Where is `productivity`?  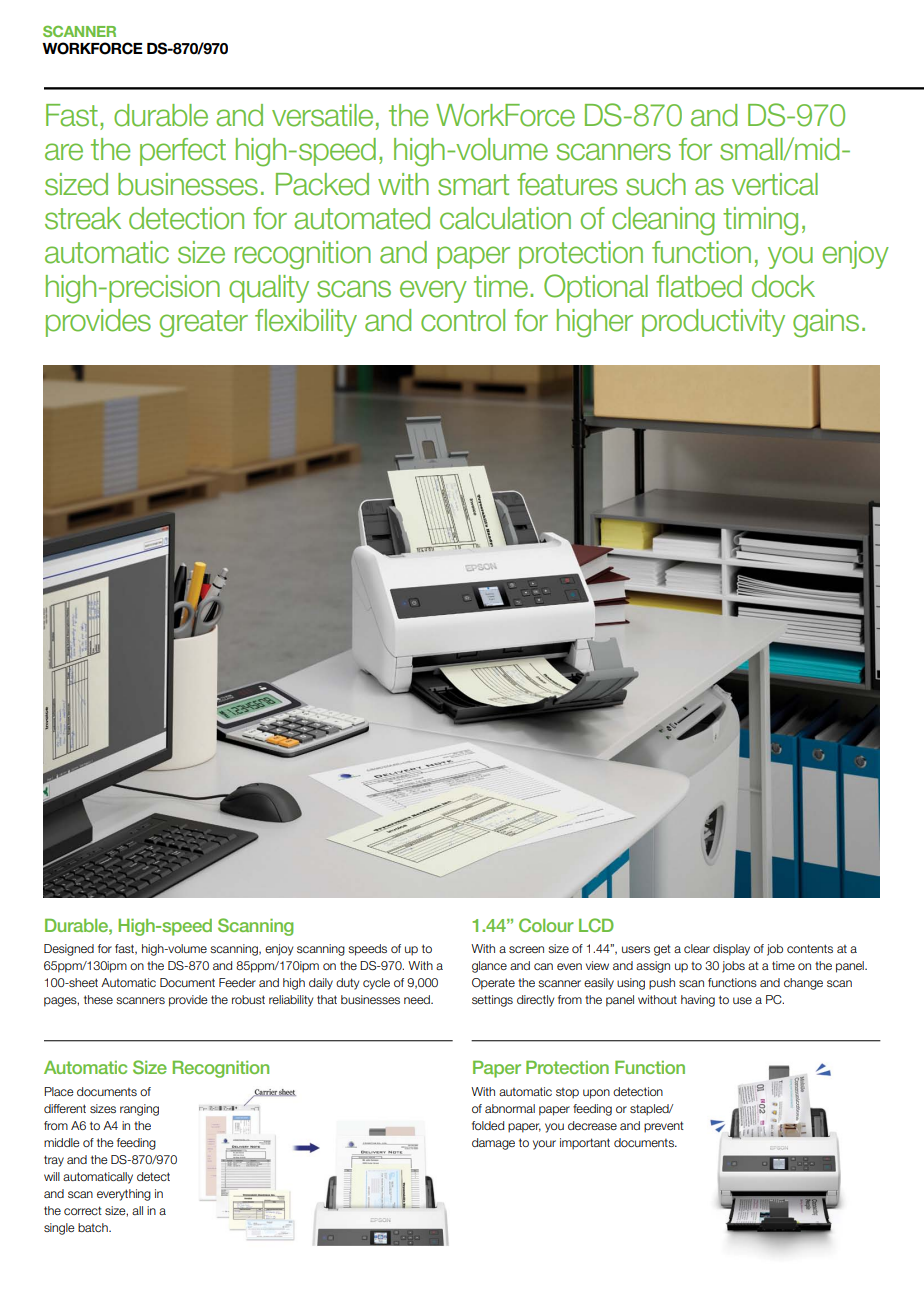 productivity is located at coordinates (713, 323).
